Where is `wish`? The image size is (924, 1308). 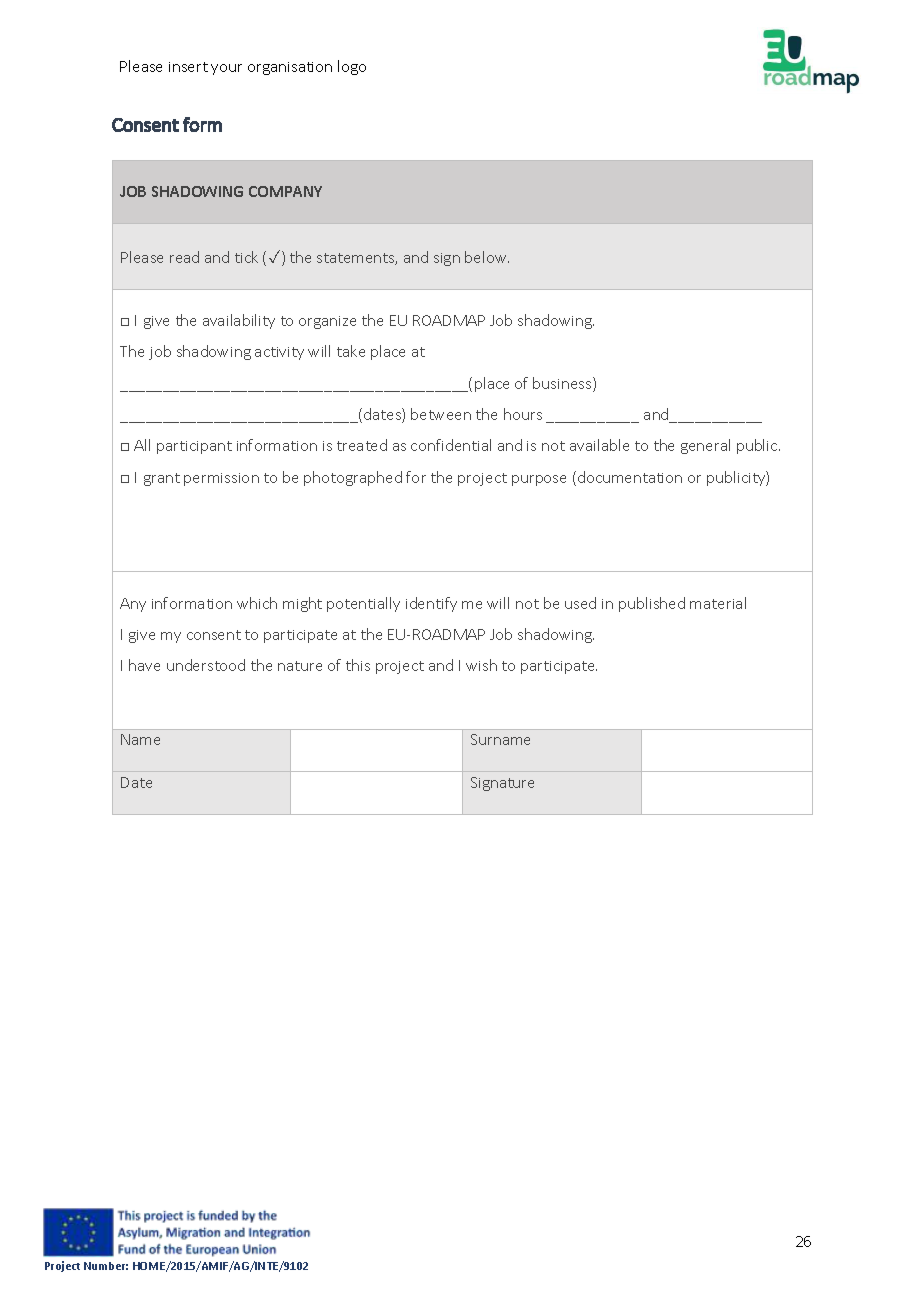
wish is located at coordinates (481, 665).
